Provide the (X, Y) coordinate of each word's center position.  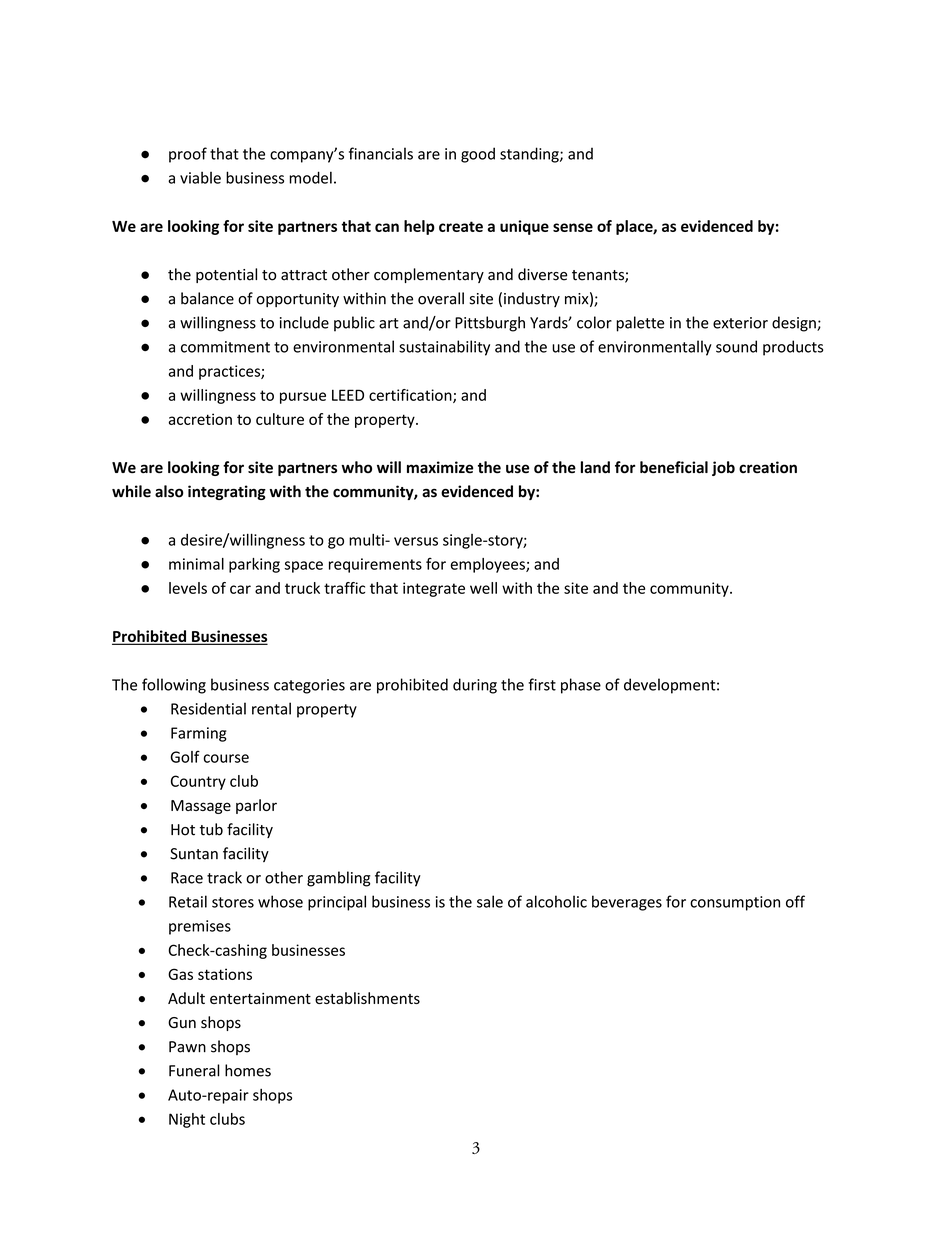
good (478, 155)
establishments (367, 998)
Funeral (194, 1070)
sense (573, 227)
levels (188, 588)
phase (581, 686)
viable (200, 177)
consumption (735, 903)
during (475, 686)
